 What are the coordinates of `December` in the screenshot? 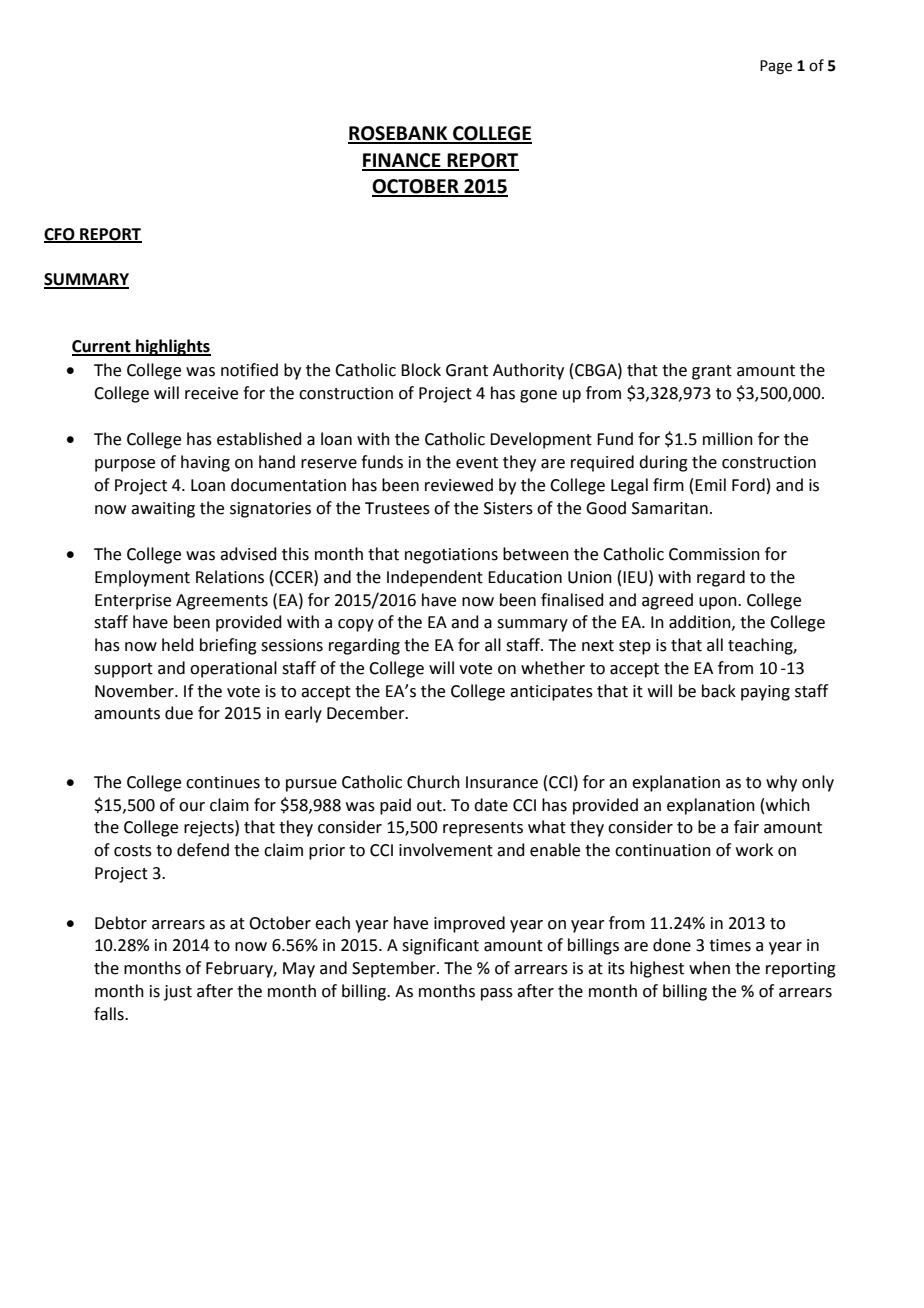 It's located at (367, 713).
